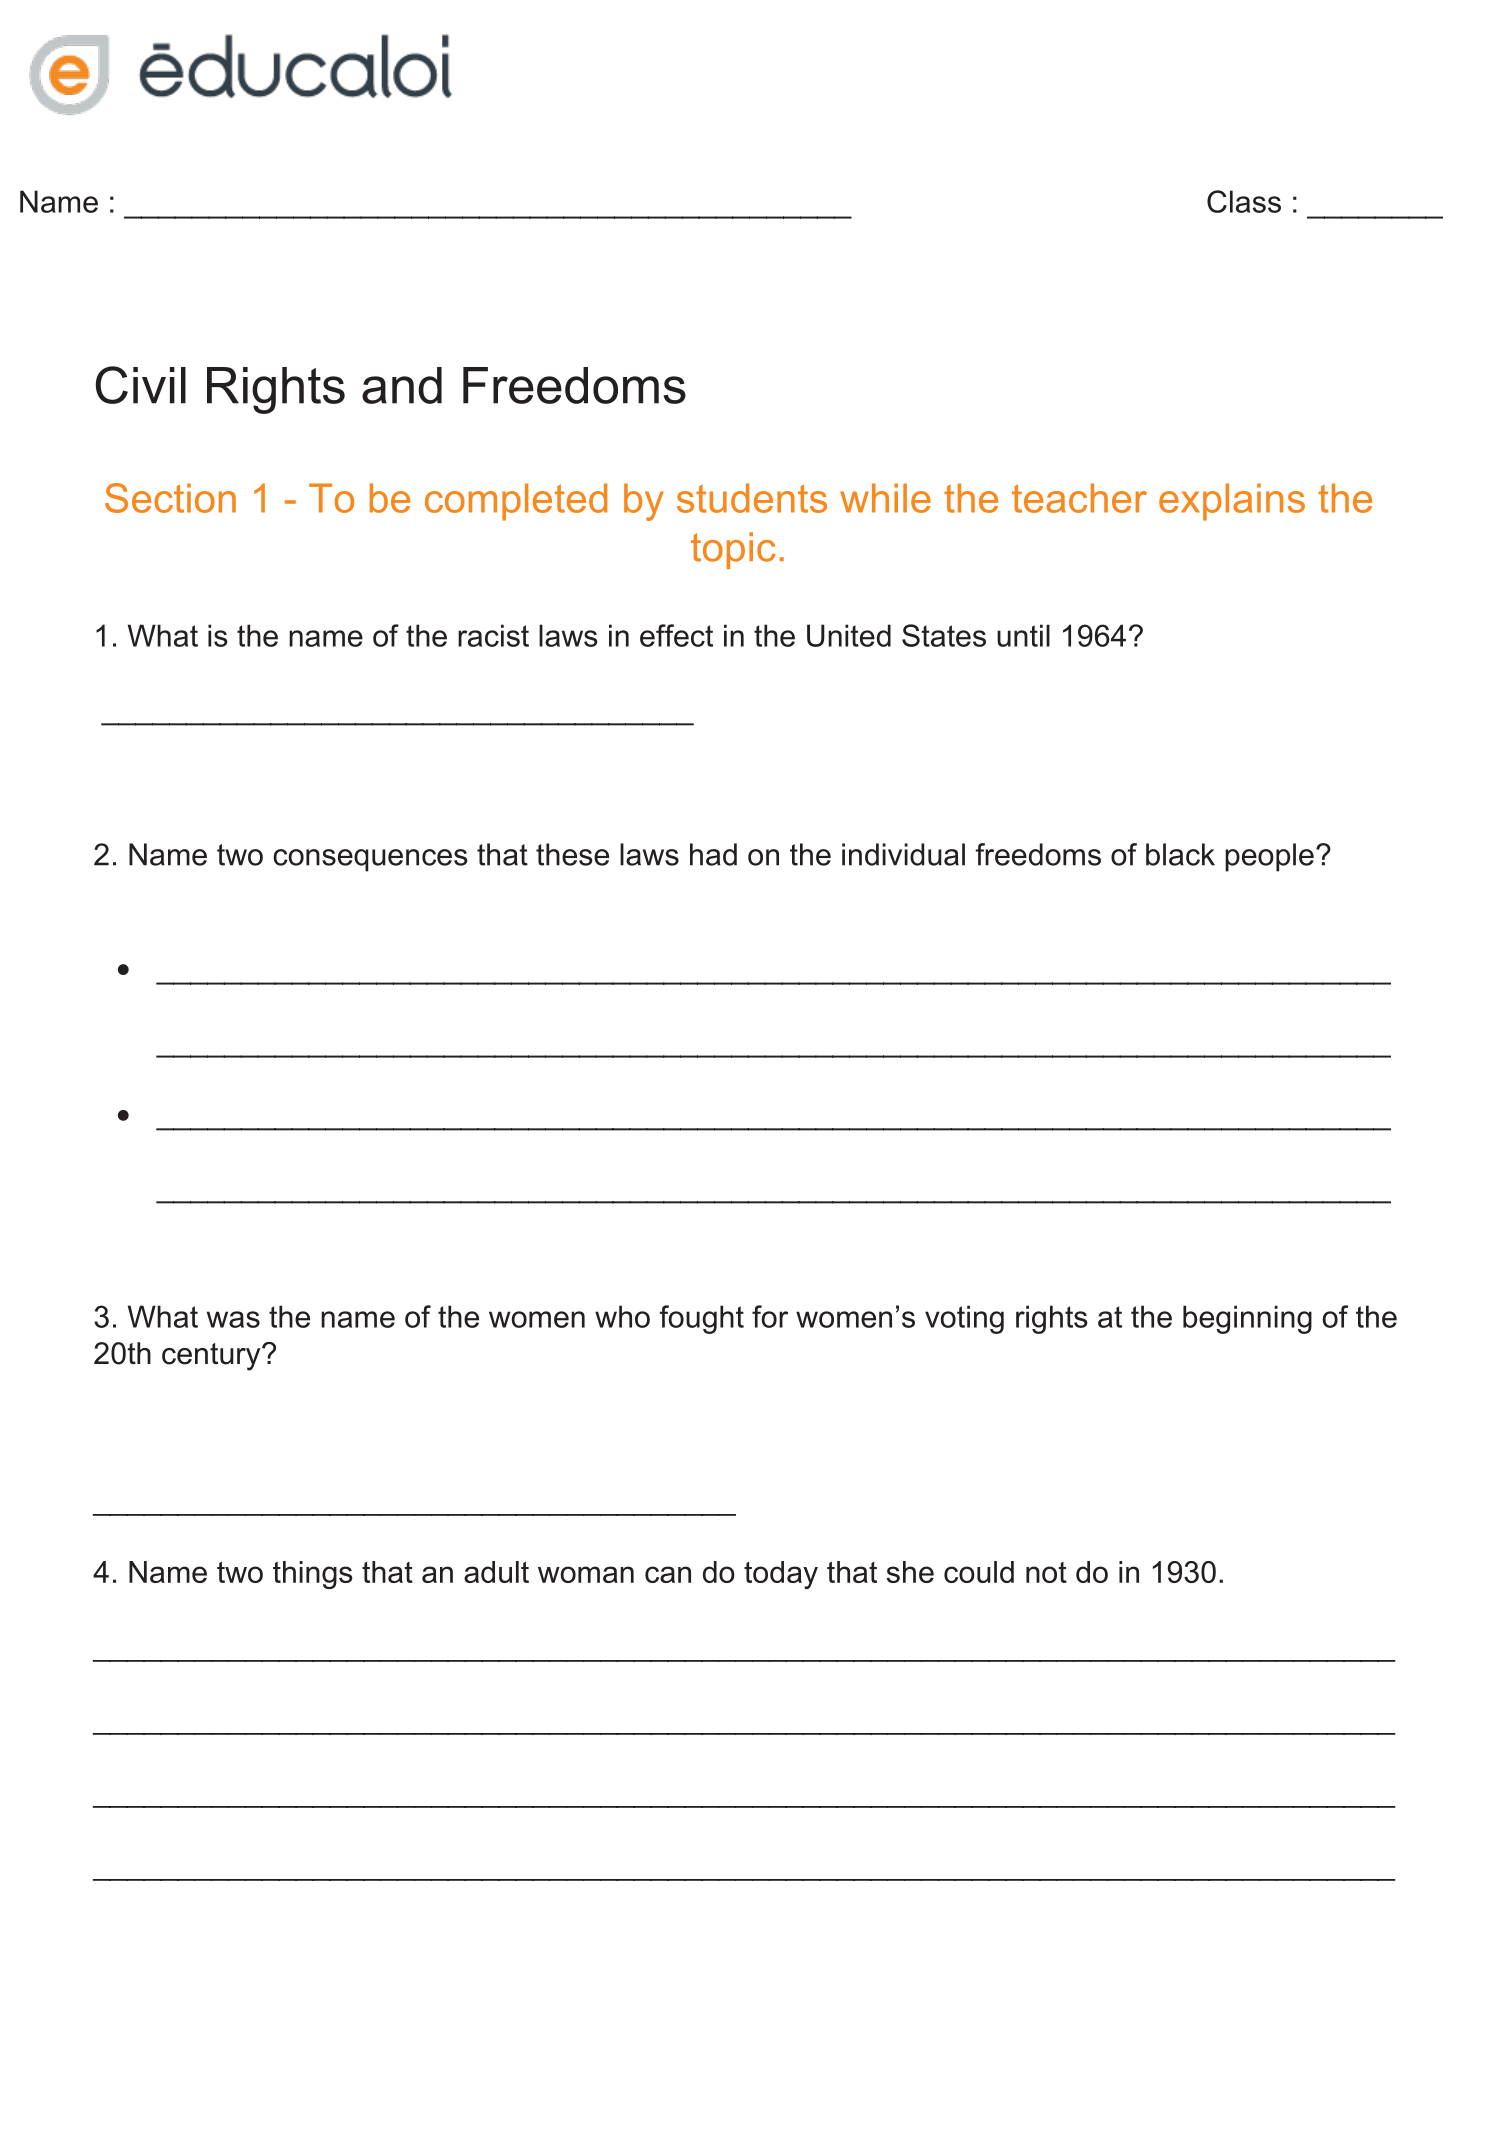  I want to click on had, so click(713, 854).
